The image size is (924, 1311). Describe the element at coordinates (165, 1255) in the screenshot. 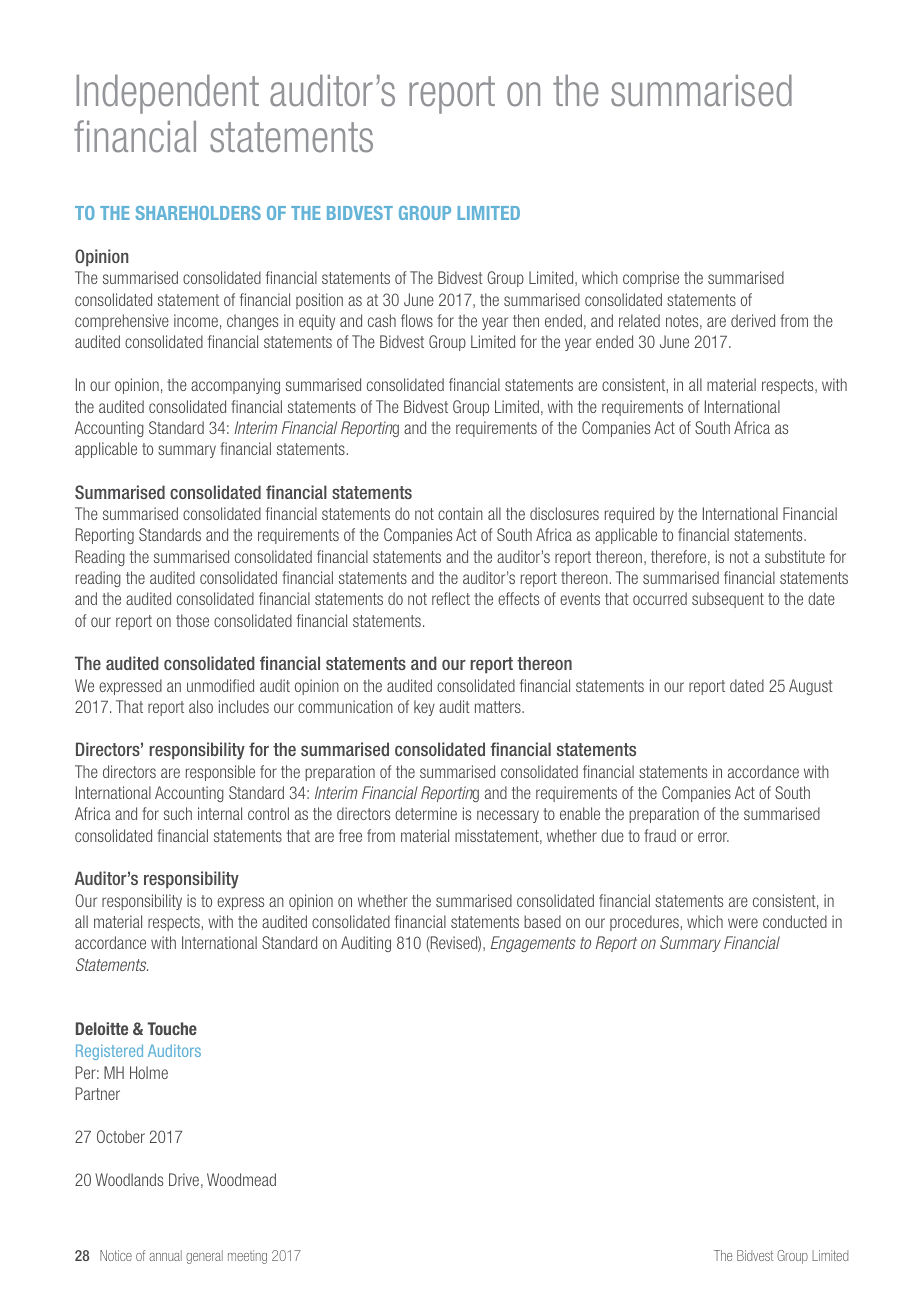

I see `annual` at that location.
